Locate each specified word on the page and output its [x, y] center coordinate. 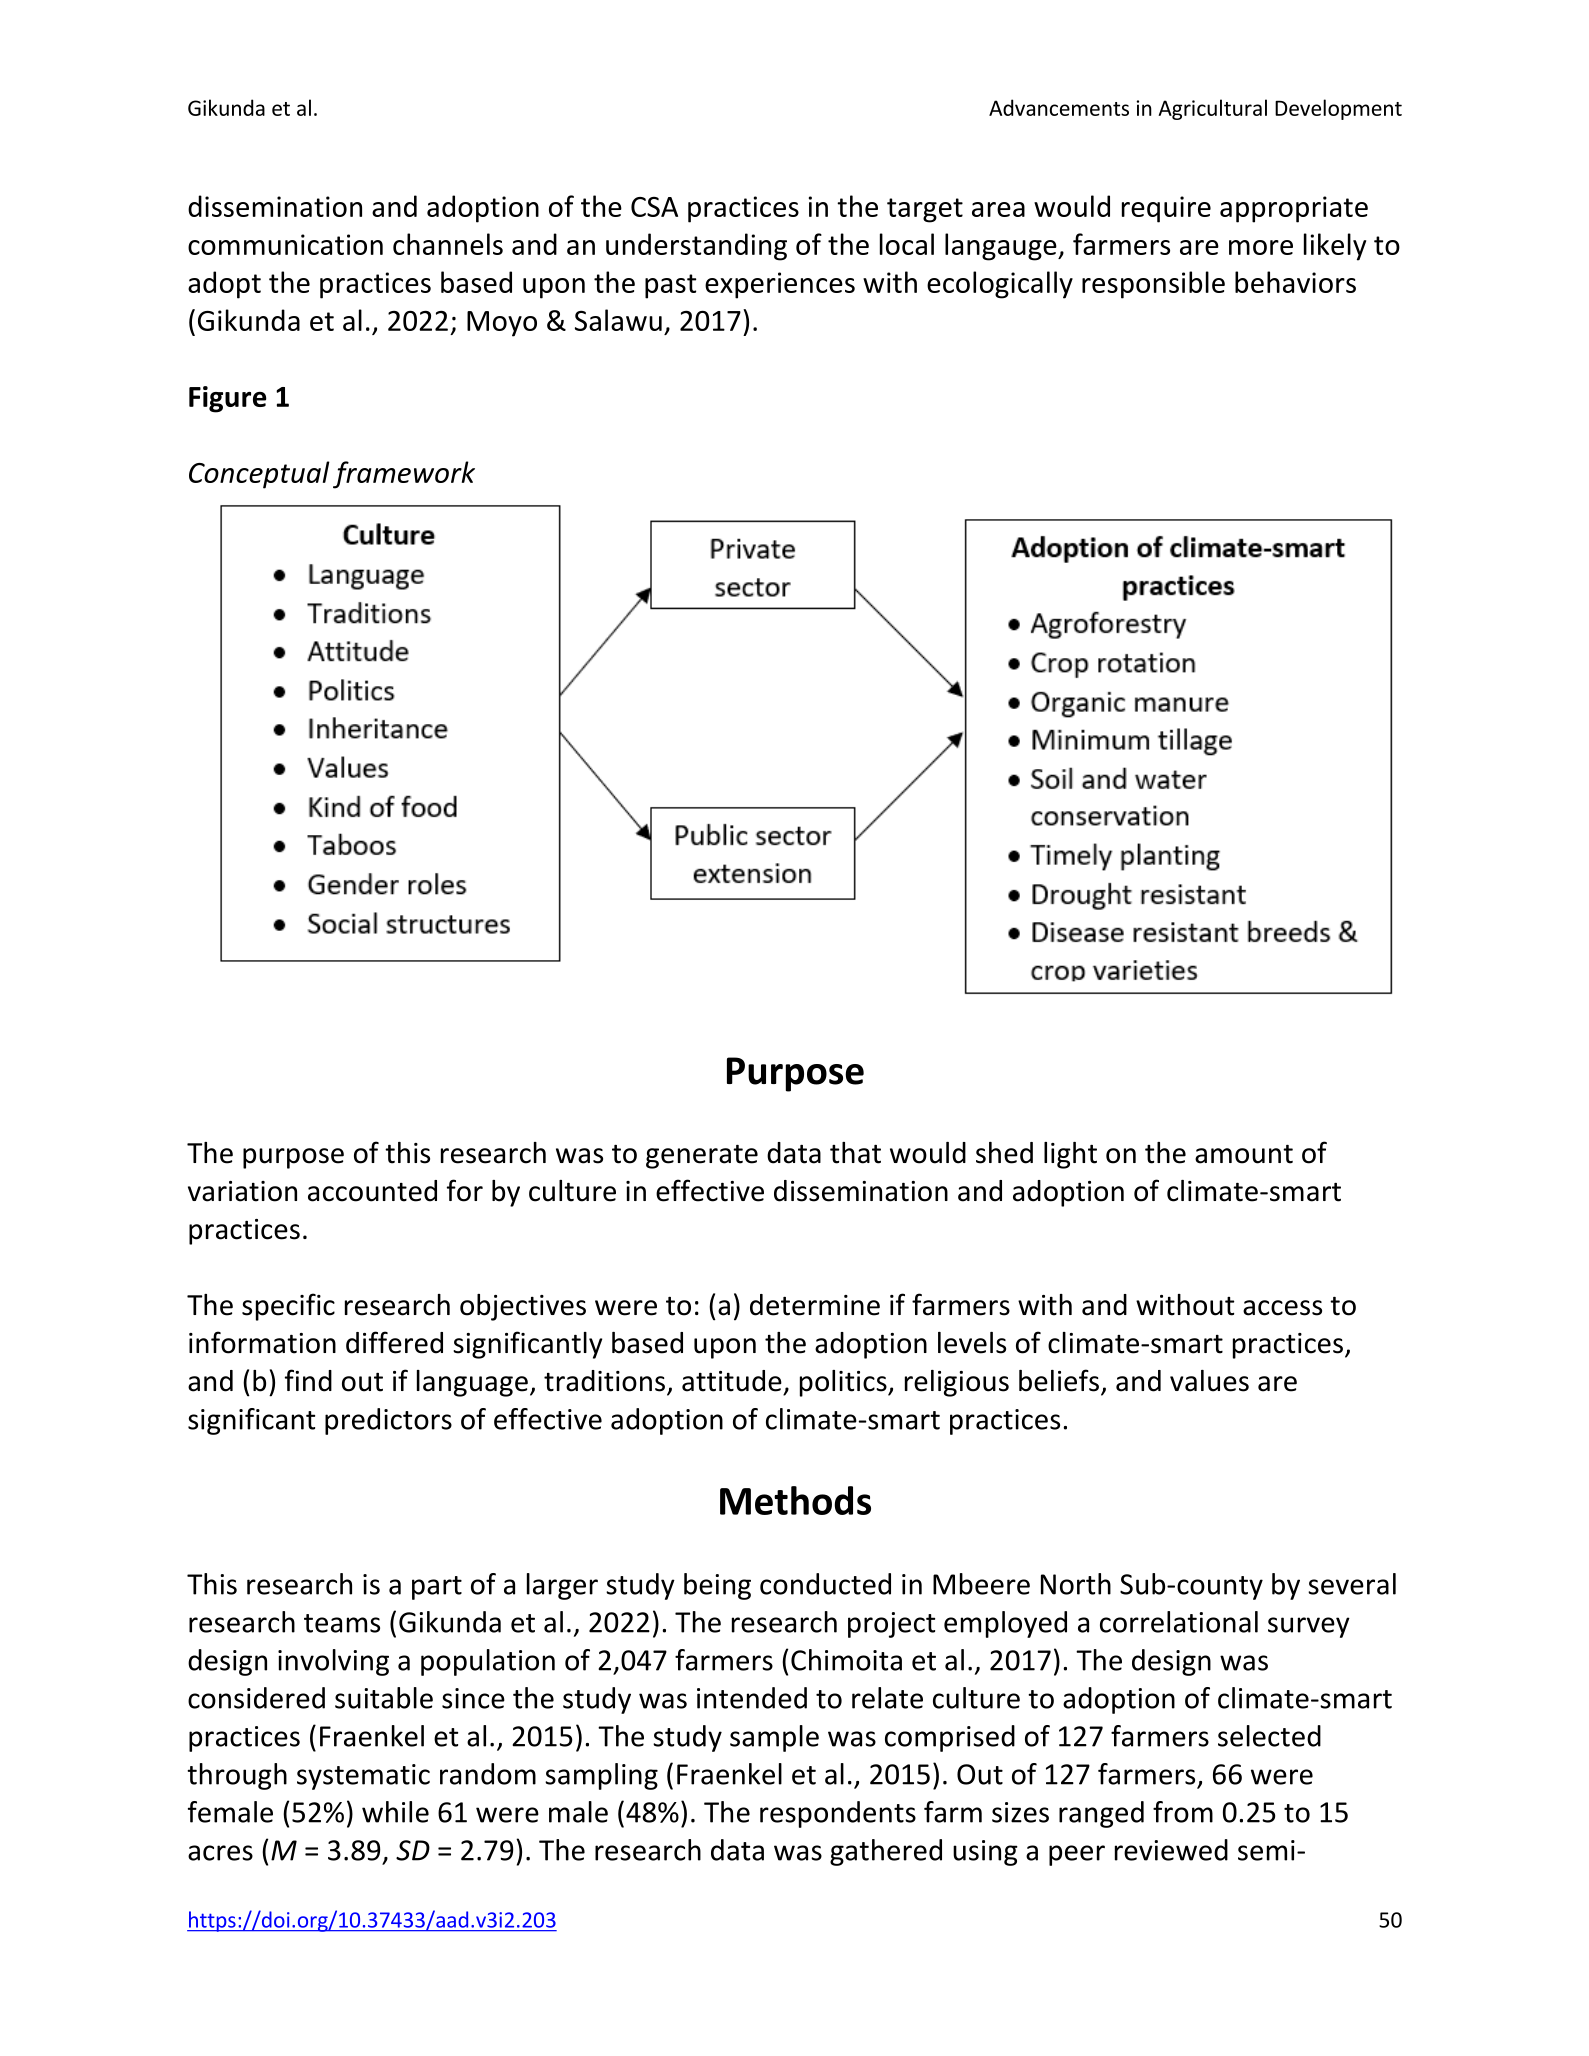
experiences [780, 285]
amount [1244, 1154]
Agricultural [1212, 109]
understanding [696, 247]
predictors [388, 1421]
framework [404, 475]
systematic [363, 1777]
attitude [732, 1381]
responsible [1153, 285]
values [1209, 1381]
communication [285, 244]
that [855, 1153]
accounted [372, 1191]
